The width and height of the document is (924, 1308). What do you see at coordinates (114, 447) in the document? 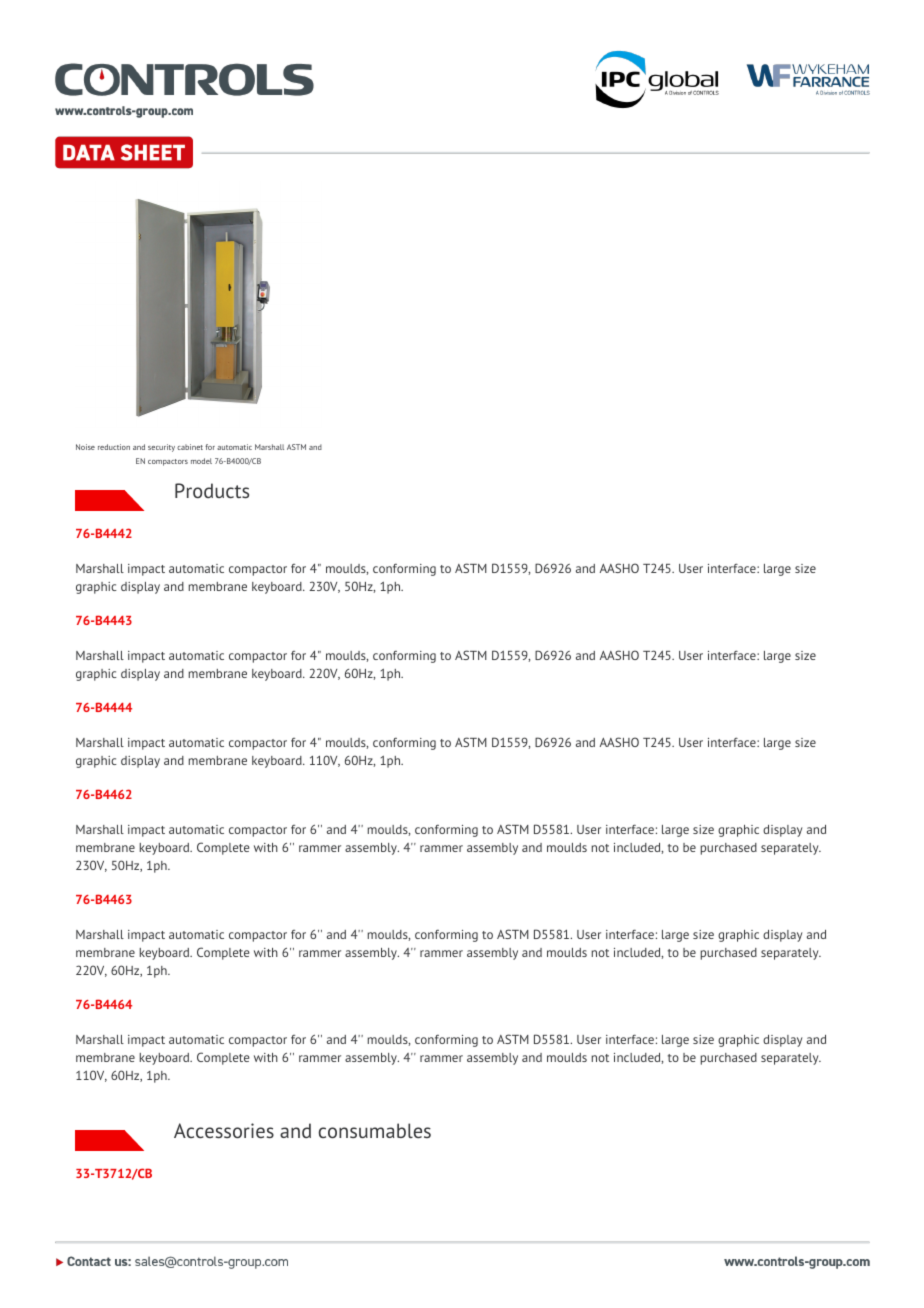
I see `reduction` at bounding box center [114, 447].
